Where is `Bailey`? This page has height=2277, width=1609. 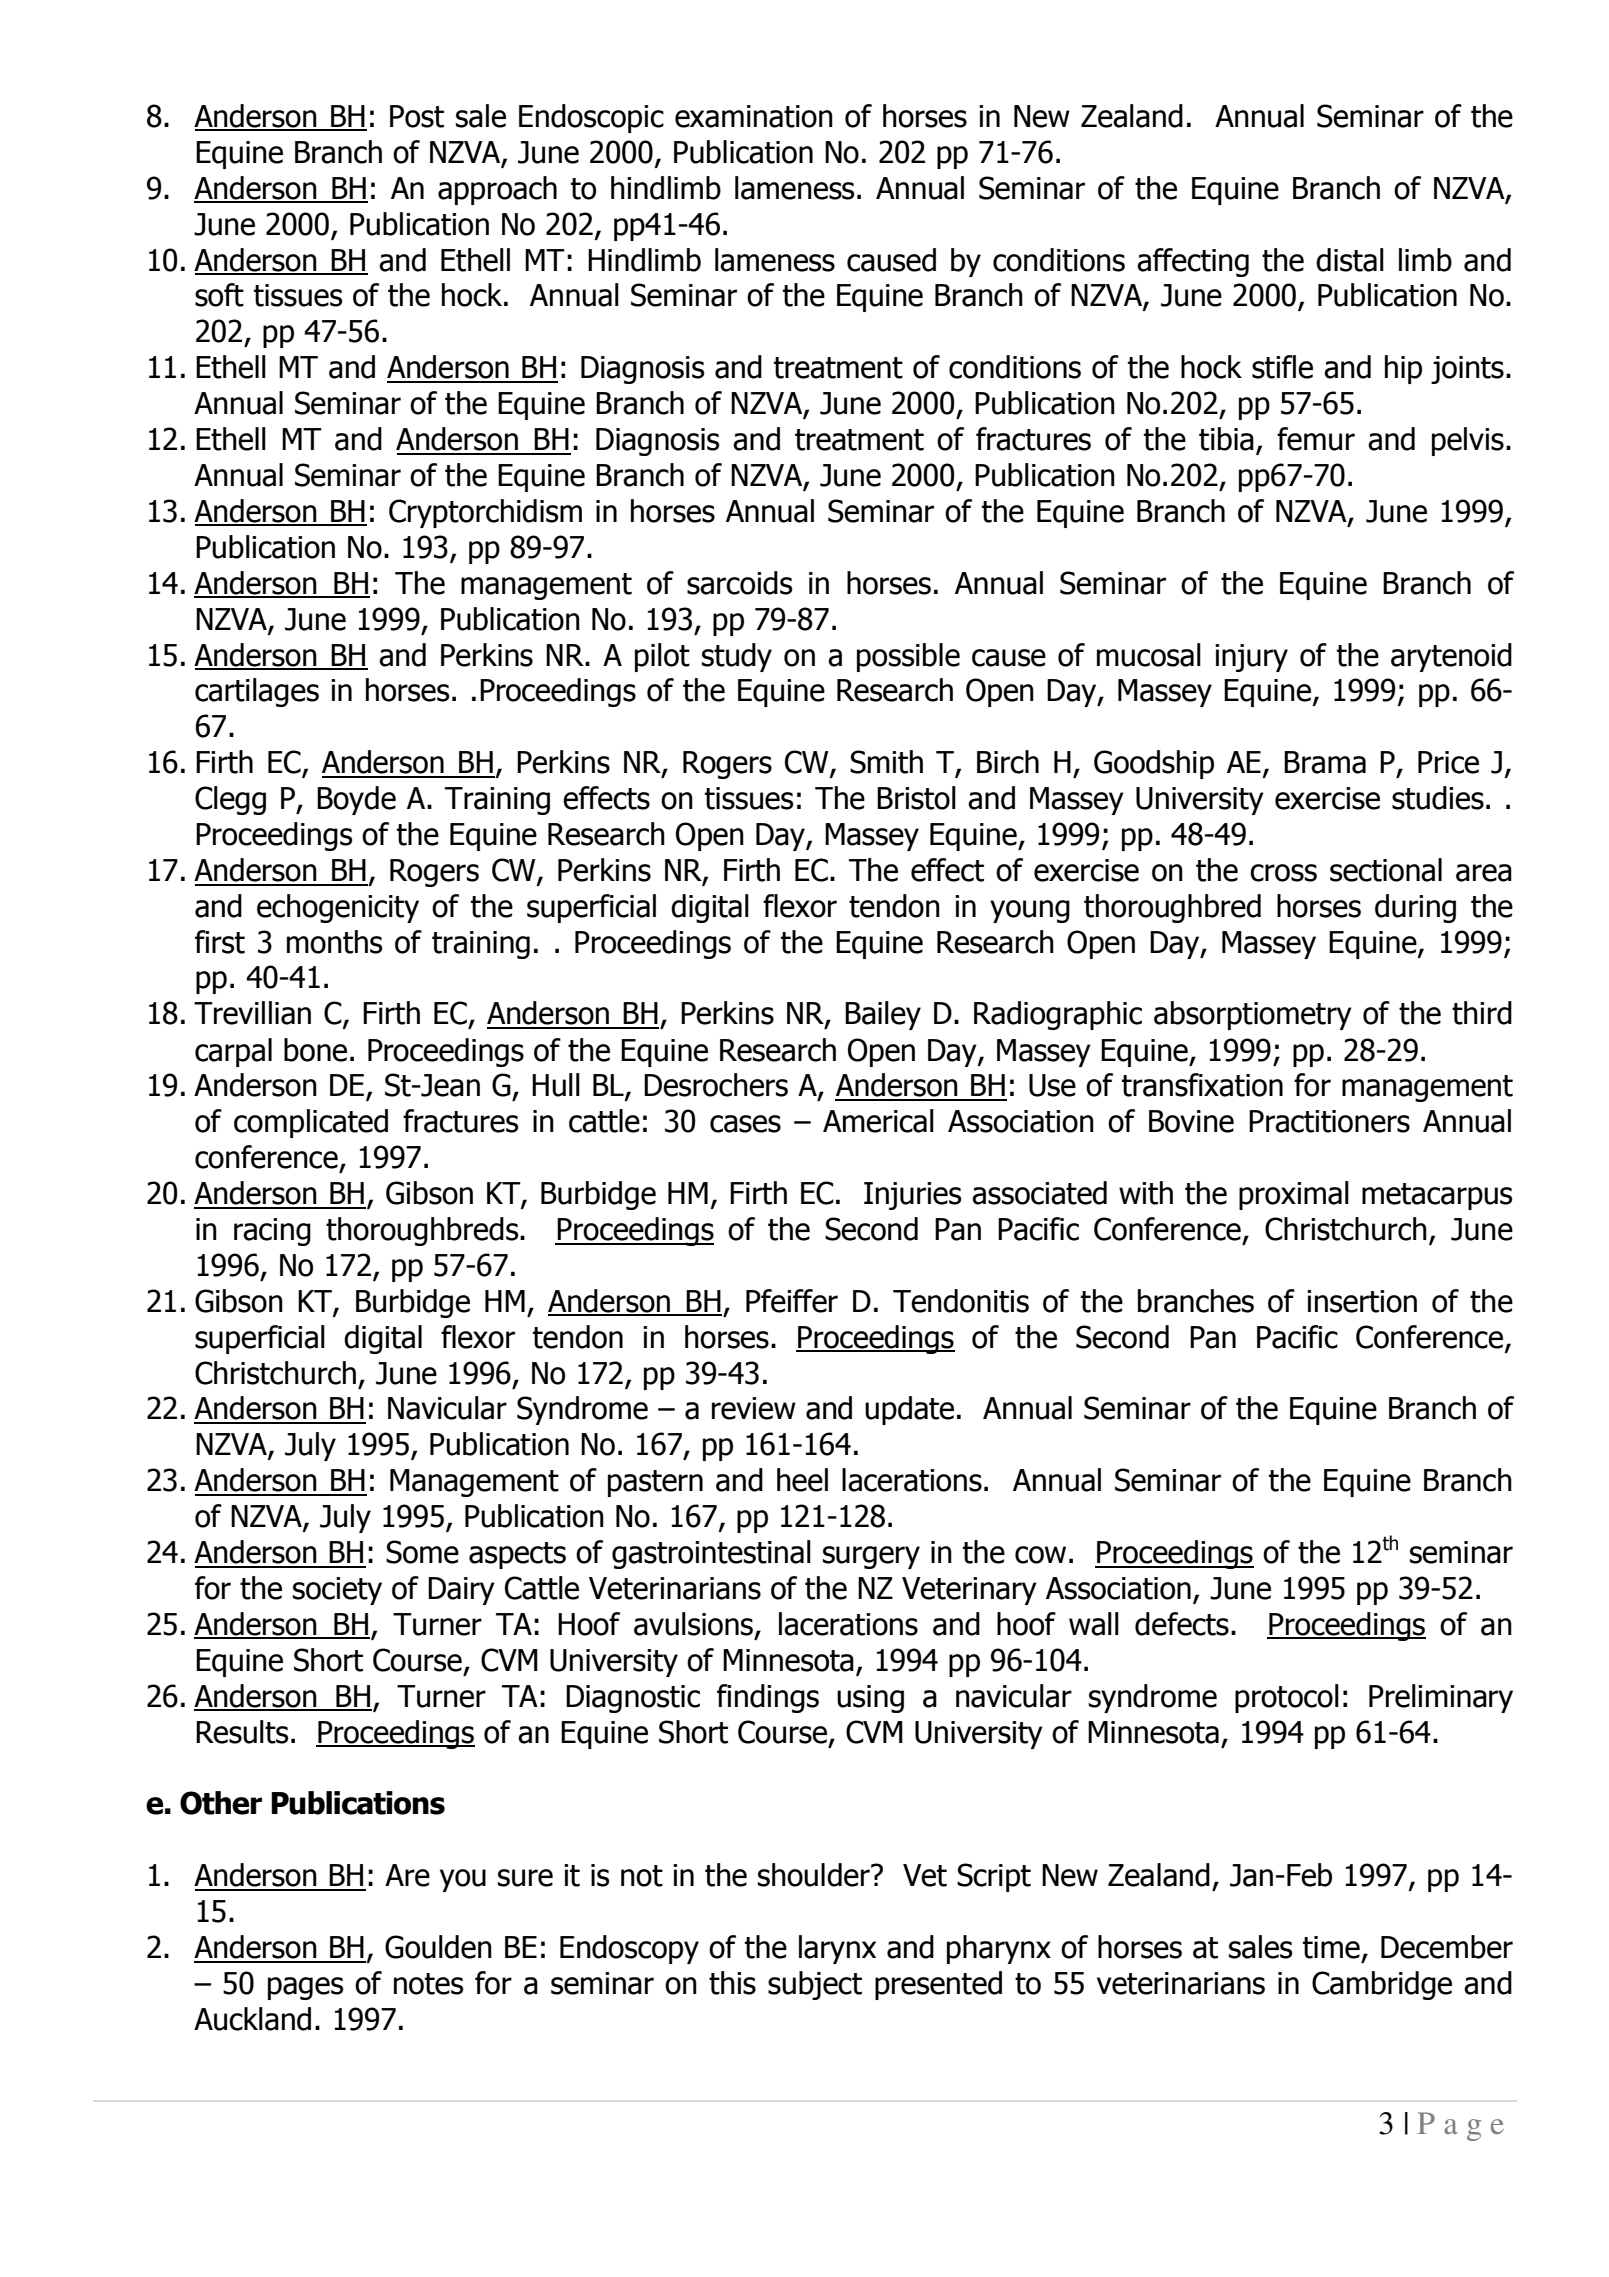
Bailey is located at coordinates (883, 1015).
